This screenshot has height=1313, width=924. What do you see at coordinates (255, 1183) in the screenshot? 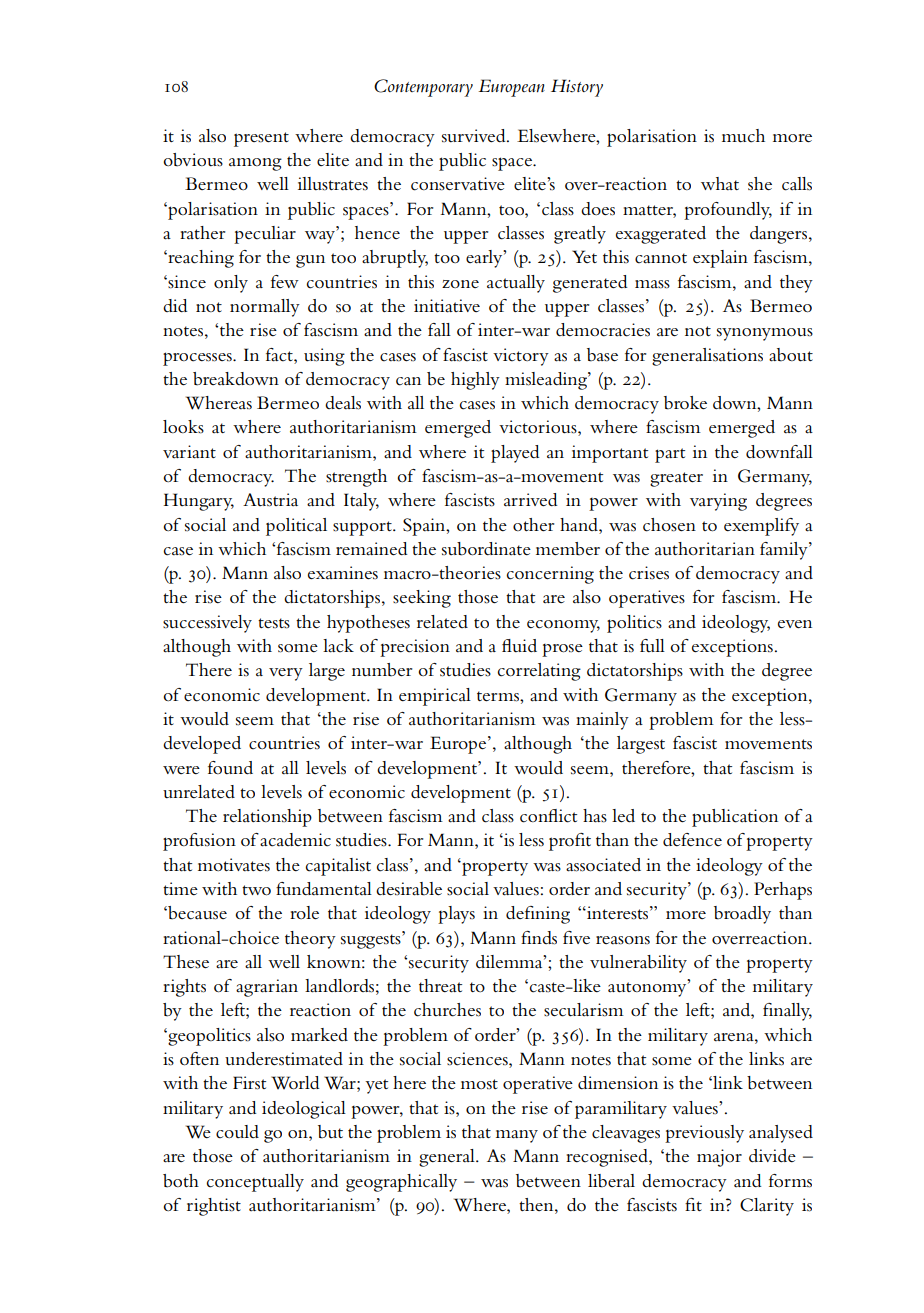
I see `conceptually` at bounding box center [255, 1183].
